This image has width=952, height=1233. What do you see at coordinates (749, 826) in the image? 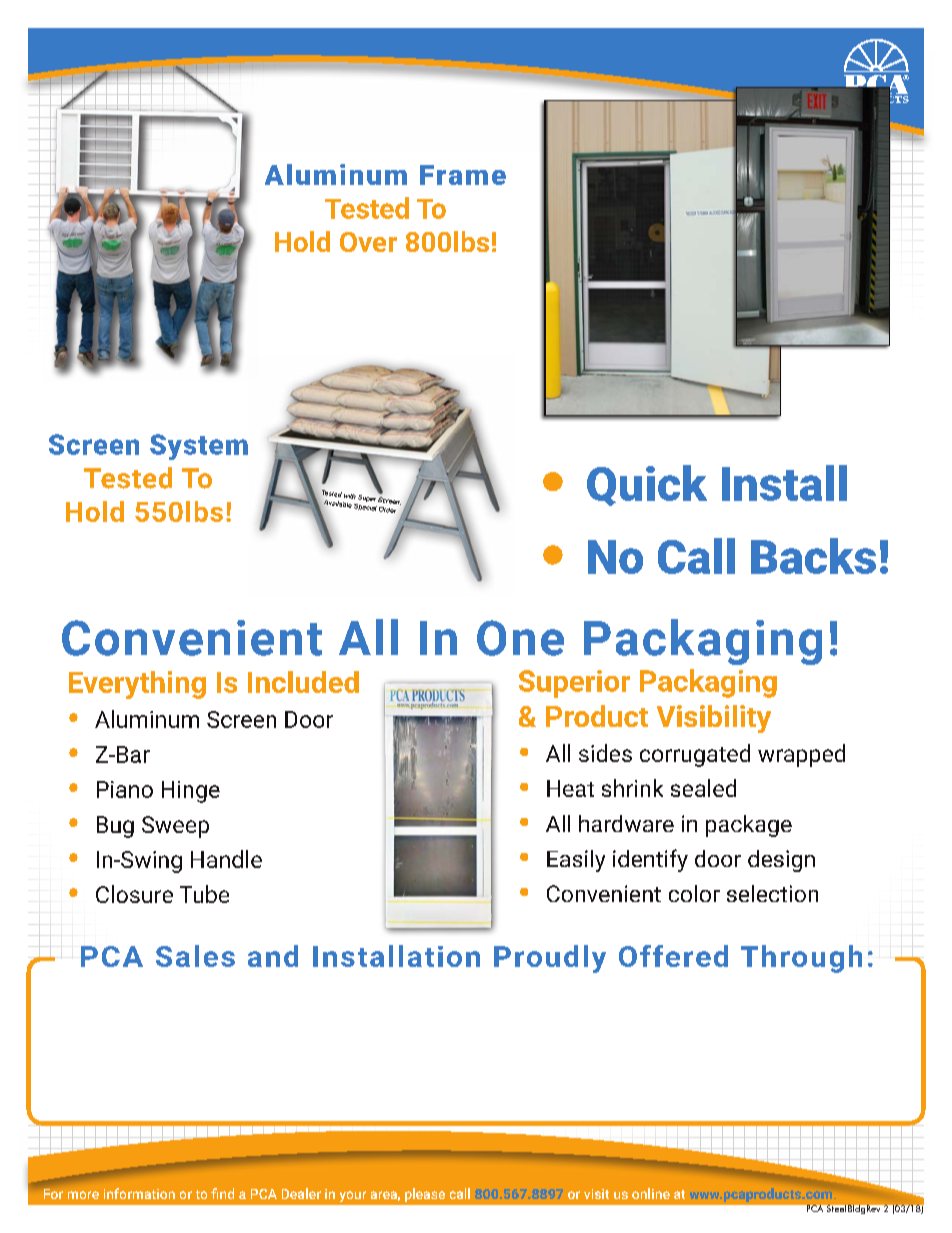
I see `package` at bounding box center [749, 826].
